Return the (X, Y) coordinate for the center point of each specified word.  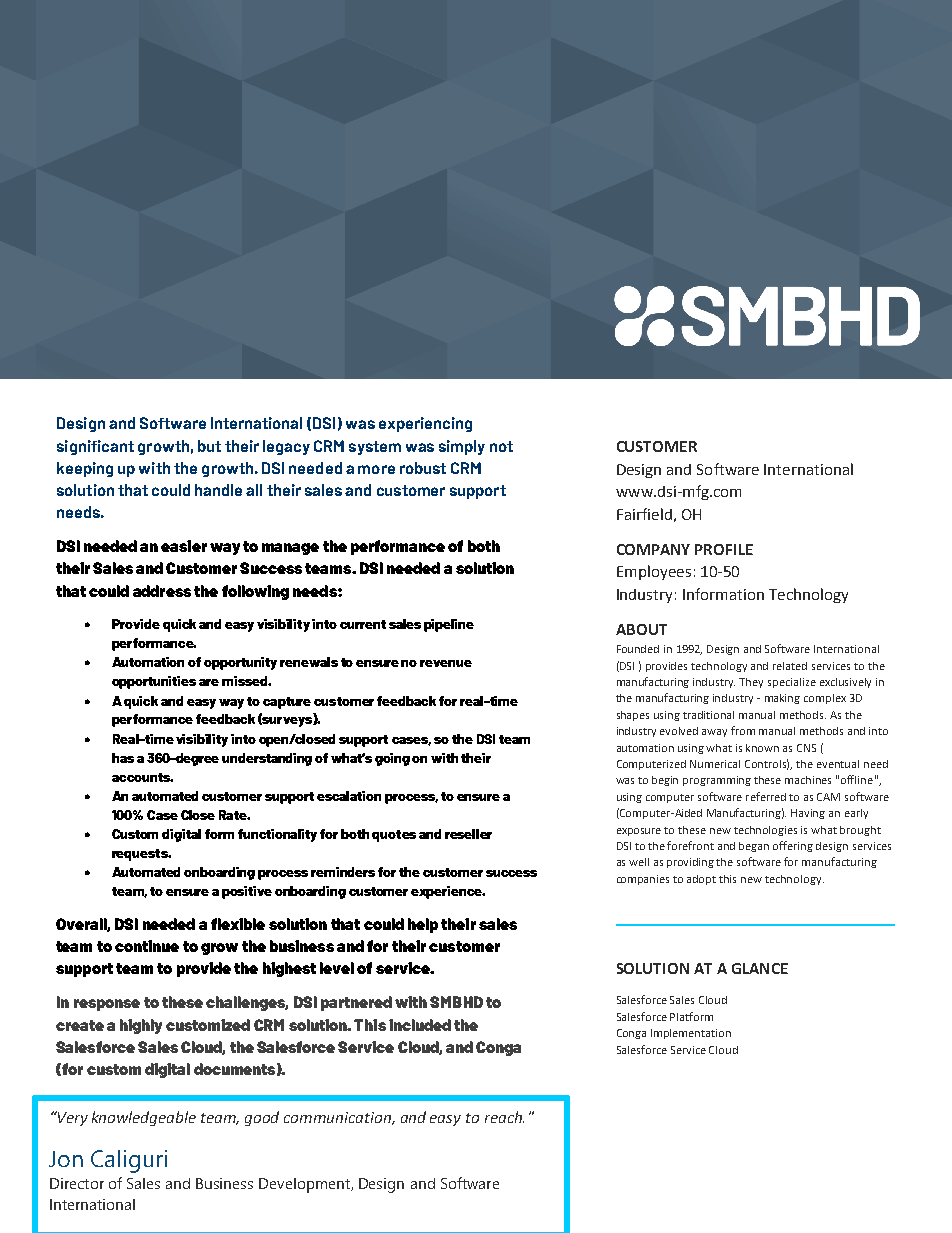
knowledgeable (144, 1118)
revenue (446, 663)
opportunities (154, 682)
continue (147, 946)
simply (462, 447)
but (209, 446)
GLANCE (760, 968)
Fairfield (644, 514)
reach (504, 1117)
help (423, 925)
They (751, 683)
